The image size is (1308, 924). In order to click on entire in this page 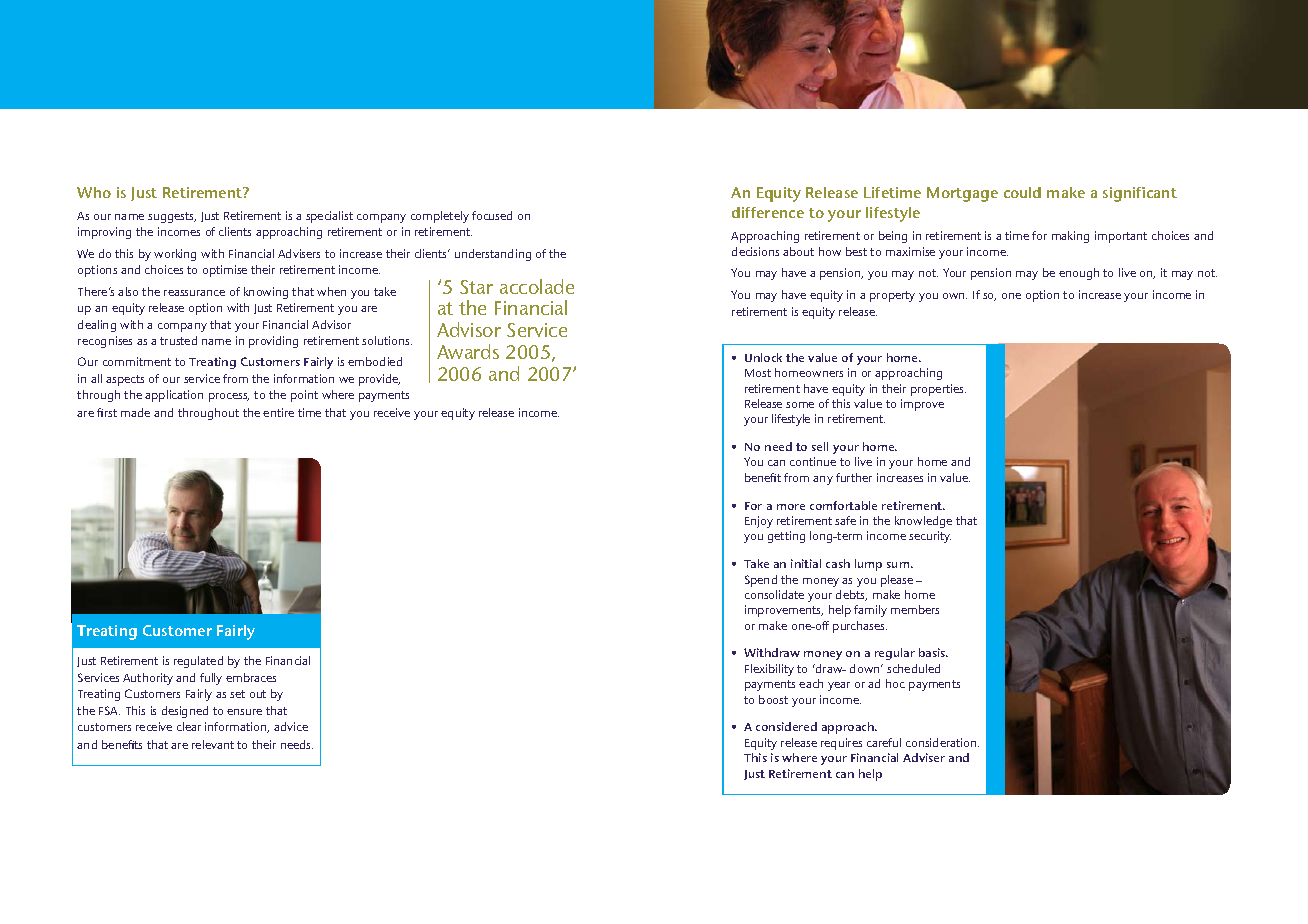, I will do `click(278, 412)`.
